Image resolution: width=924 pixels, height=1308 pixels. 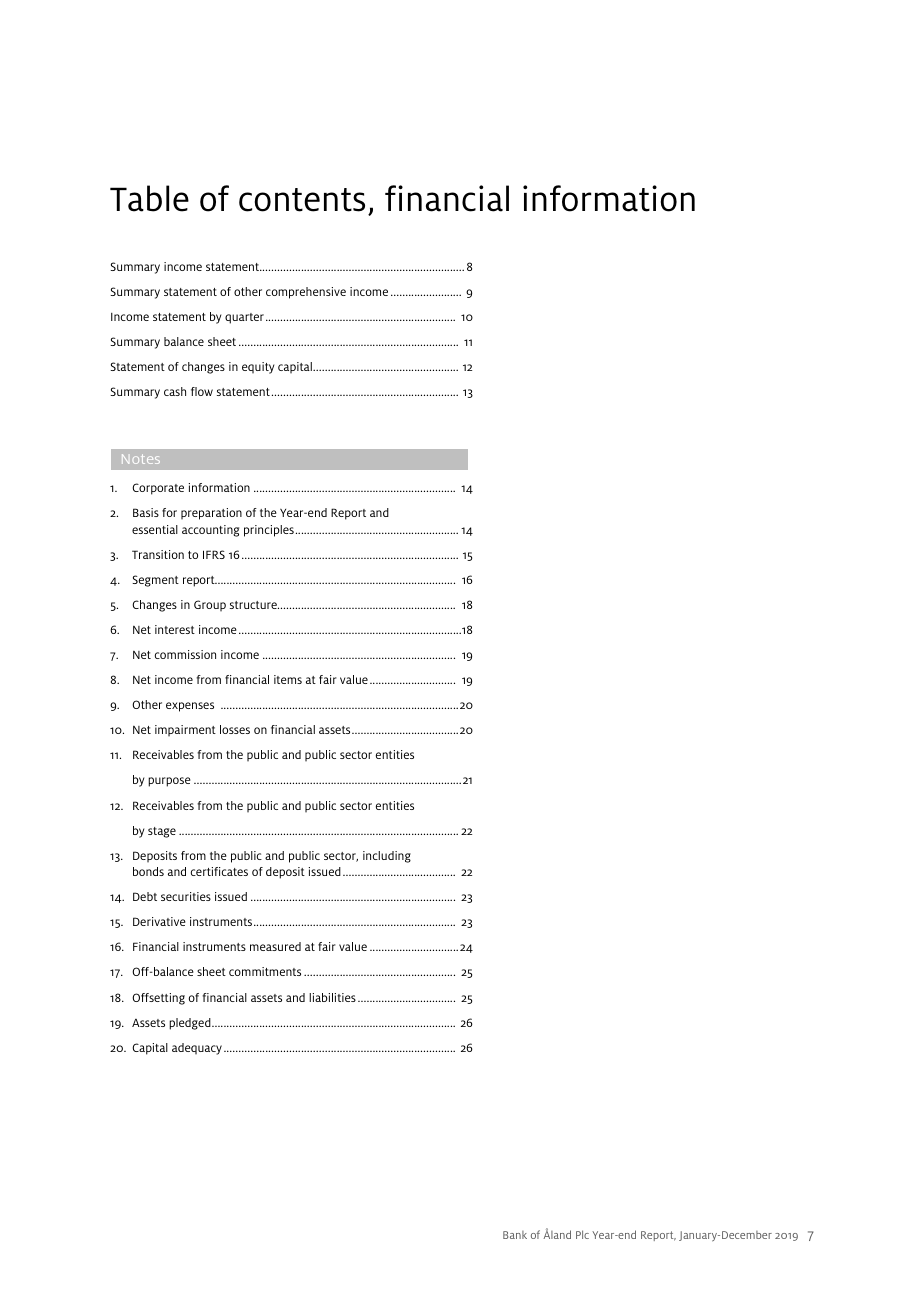 What do you see at coordinates (288, 679) in the screenshot?
I see `items` at bounding box center [288, 679].
